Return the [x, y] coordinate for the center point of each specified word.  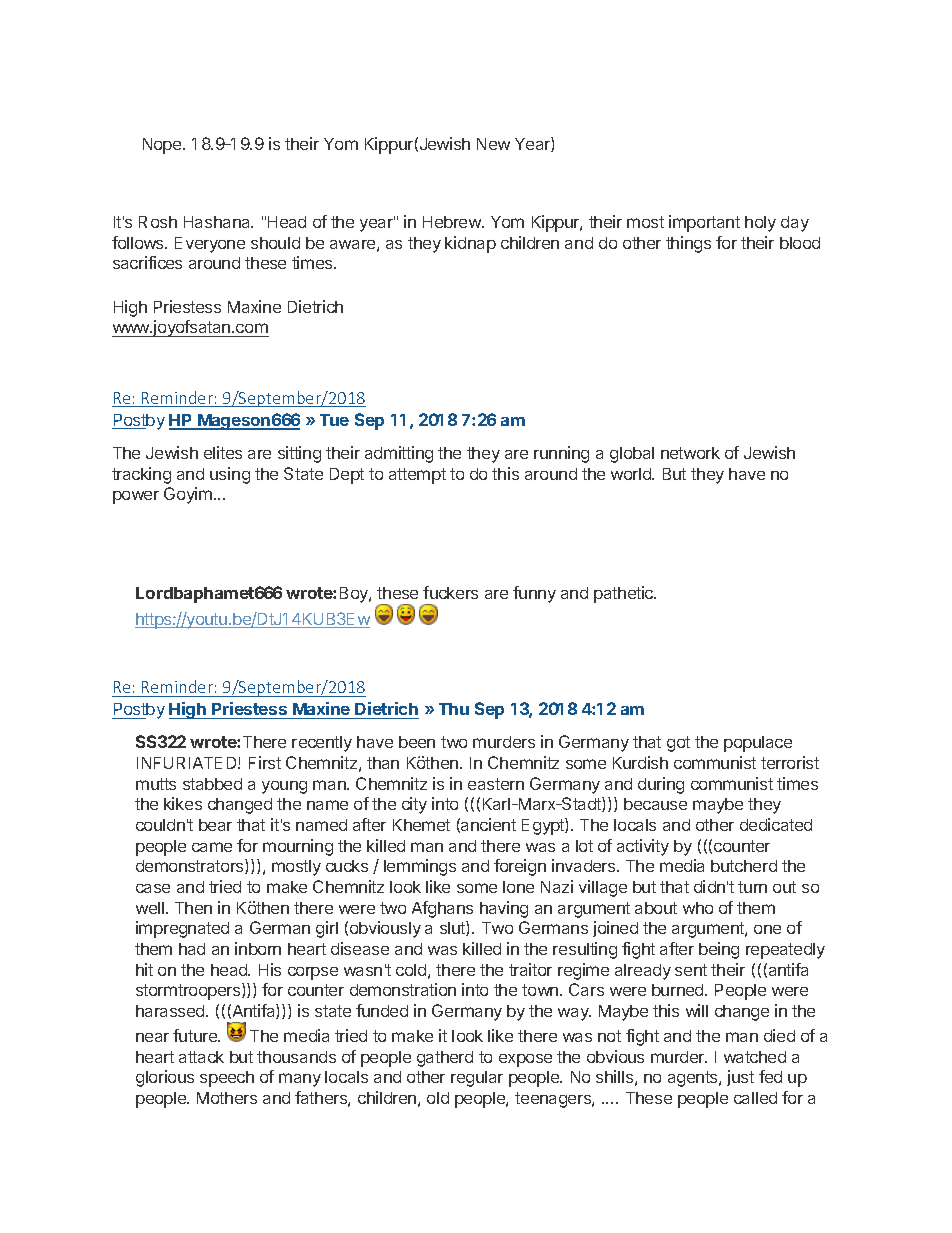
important [704, 223]
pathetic [625, 594]
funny [534, 594]
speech [227, 1079]
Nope [163, 146]
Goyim [188, 495]
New [493, 144]
